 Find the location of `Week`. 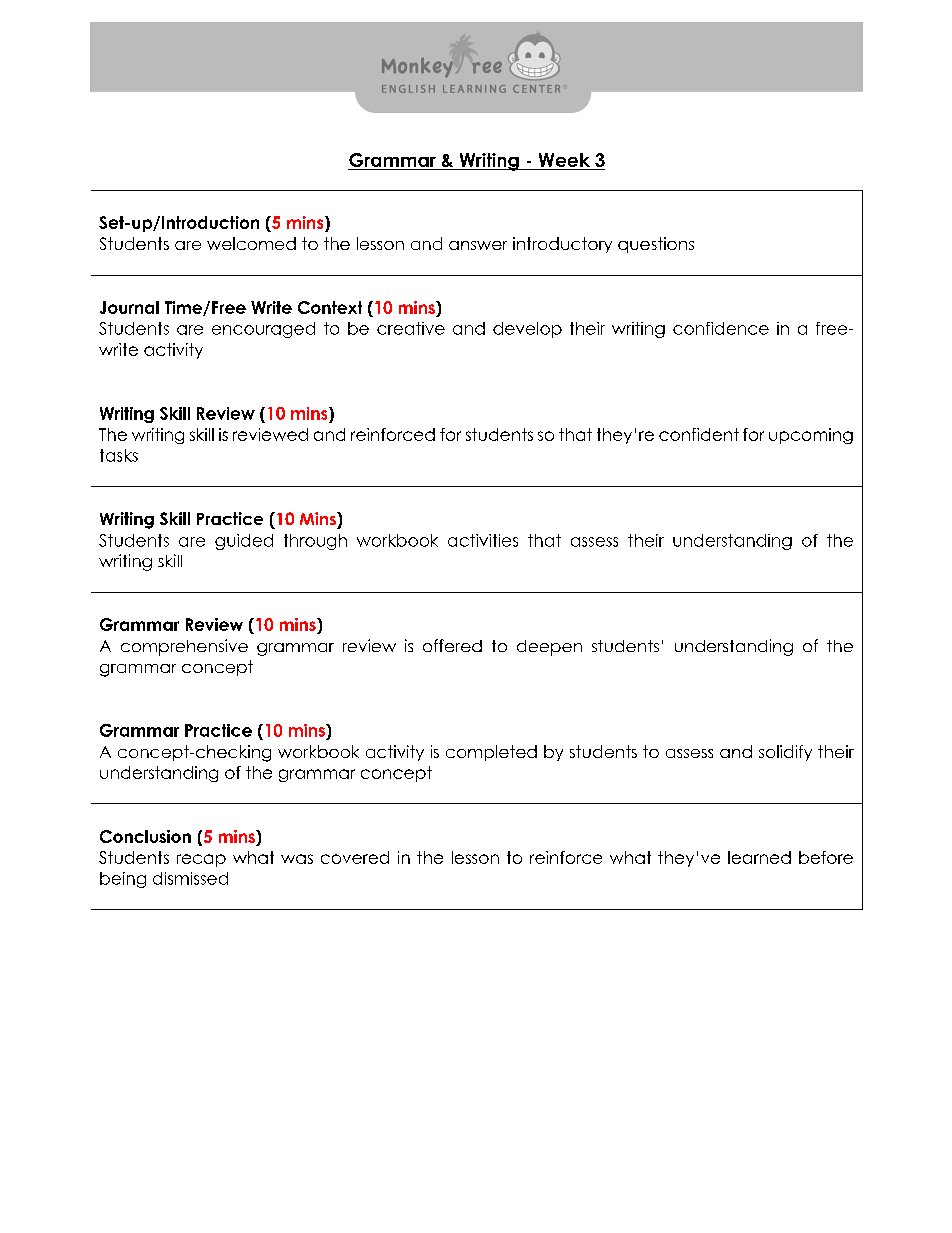

Week is located at coordinates (564, 161).
